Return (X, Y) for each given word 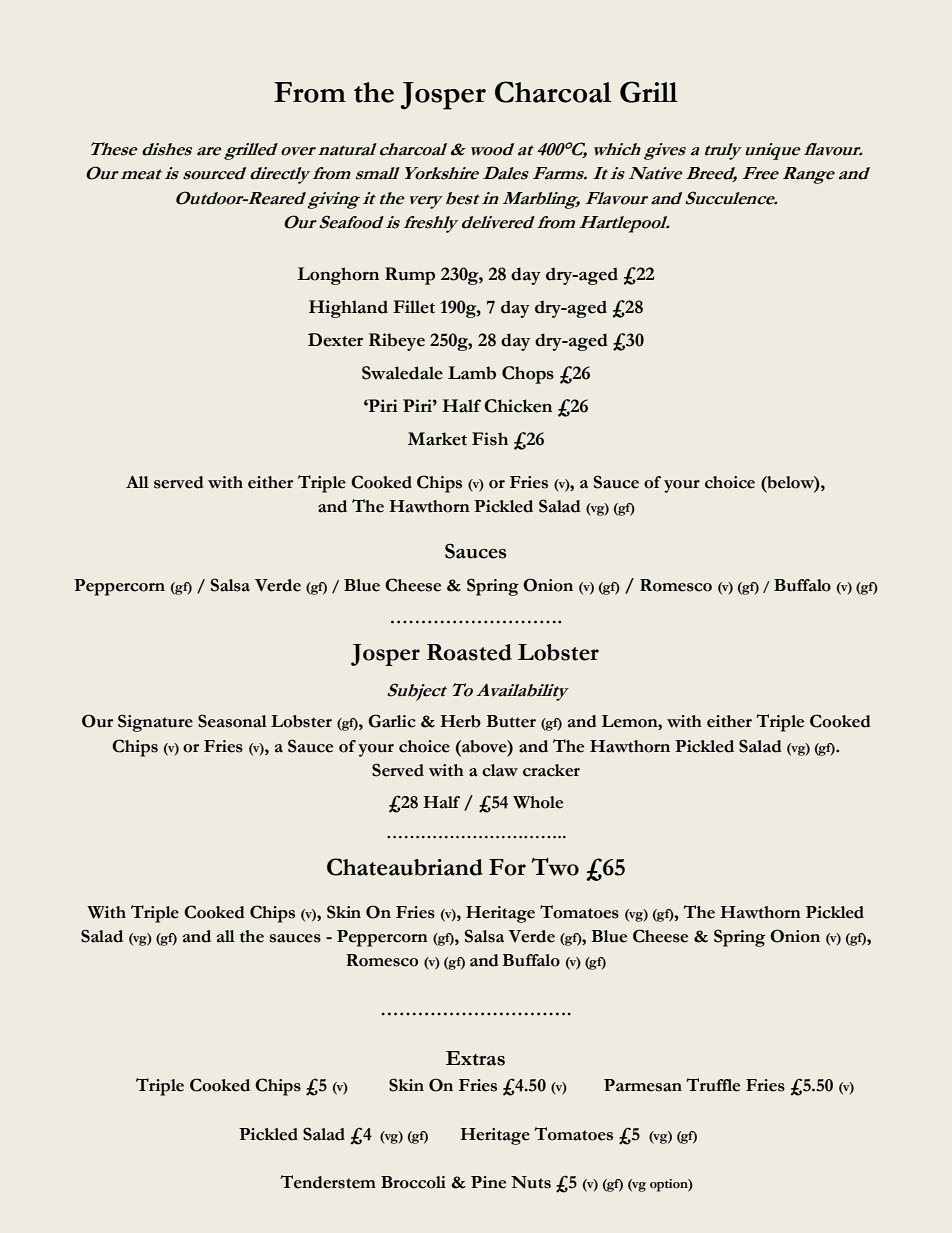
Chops (528, 375)
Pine (488, 1182)
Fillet (414, 307)
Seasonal (232, 721)
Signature (155, 723)
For (507, 867)
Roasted (469, 652)
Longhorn (338, 276)
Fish (490, 439)
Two (555, 867)
